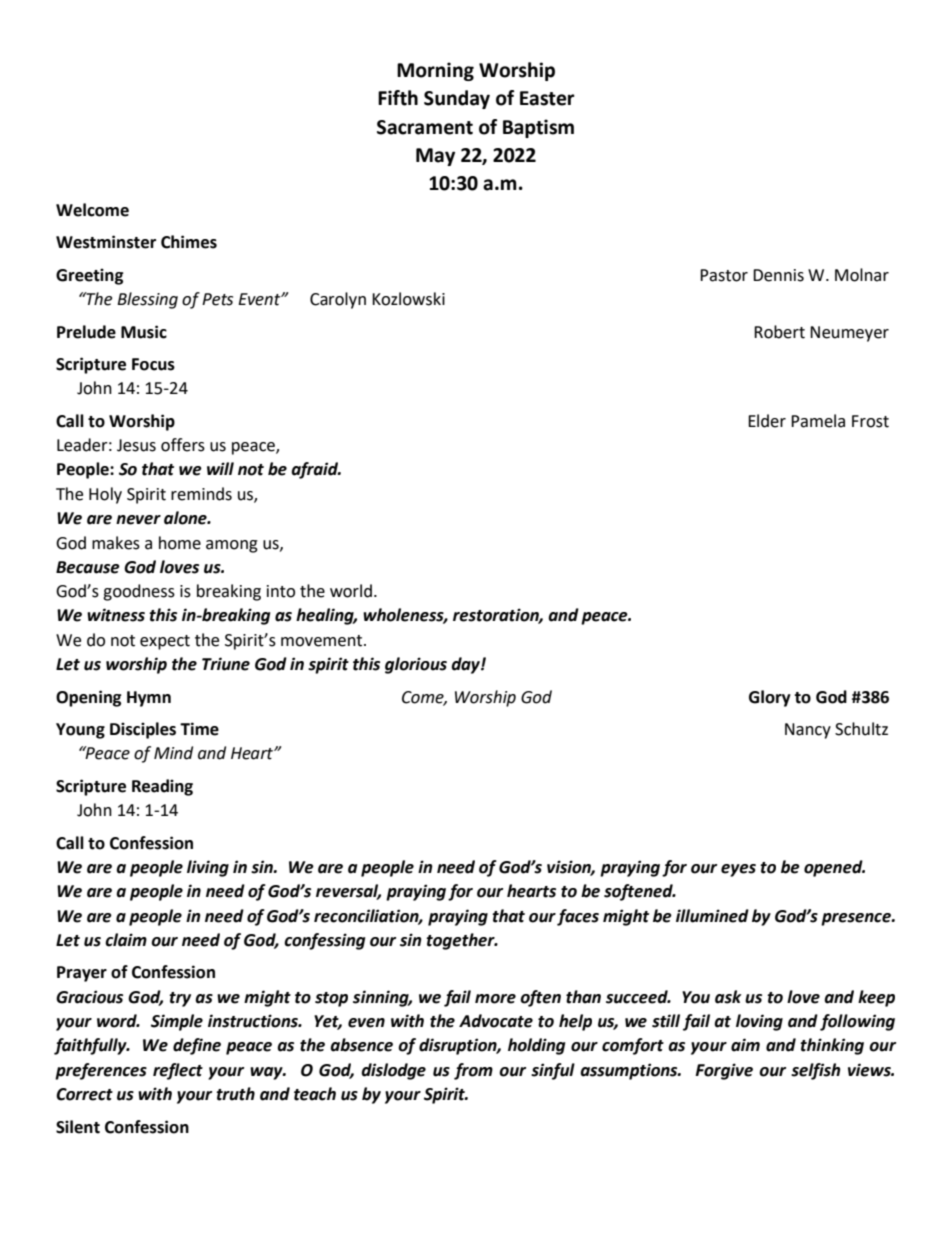  What do you see at coordinates (547, 98) in the page?
I see `Easter` at bounding box center [547, 98].
